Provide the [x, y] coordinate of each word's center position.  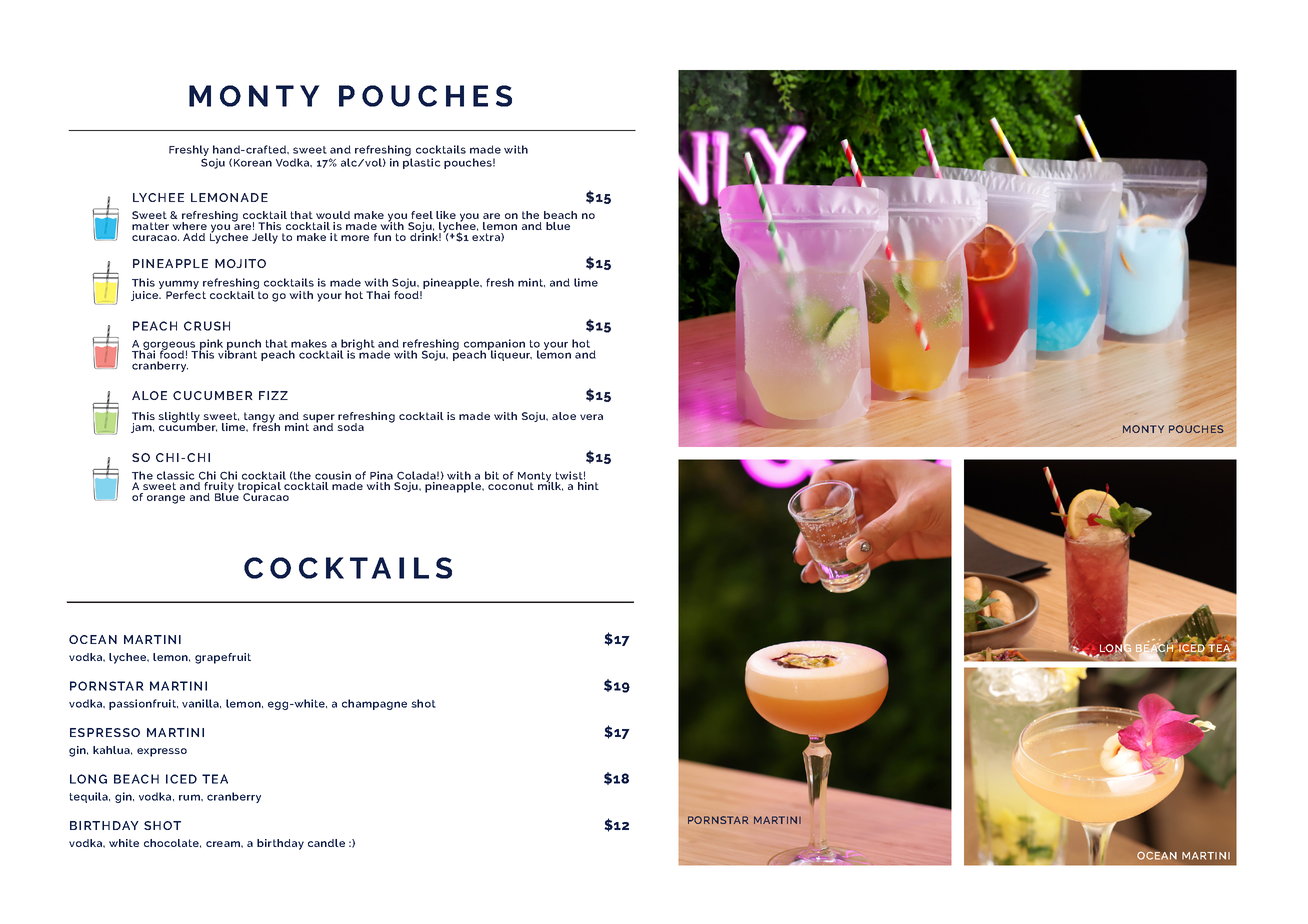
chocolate [172, 843]
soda [350, 427]
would [333, 215]
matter [150, 226]
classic [176, 475]
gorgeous [170, 347]
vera [591, 417]
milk [550, 485]
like [446, 215]
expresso [162, 752]
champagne [374, 704]
